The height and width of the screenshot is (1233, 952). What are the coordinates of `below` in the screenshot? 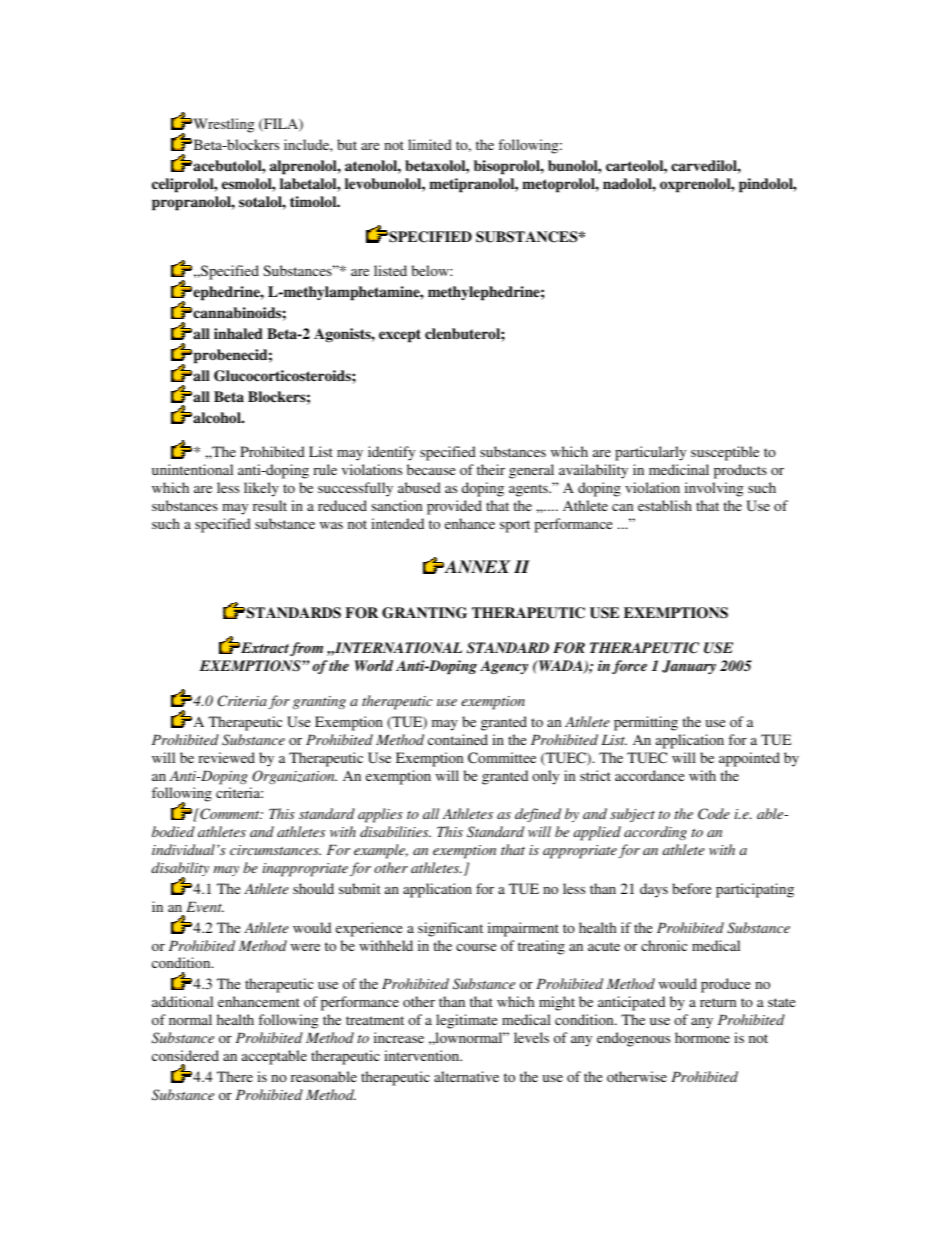 It's located at (431, 270).
